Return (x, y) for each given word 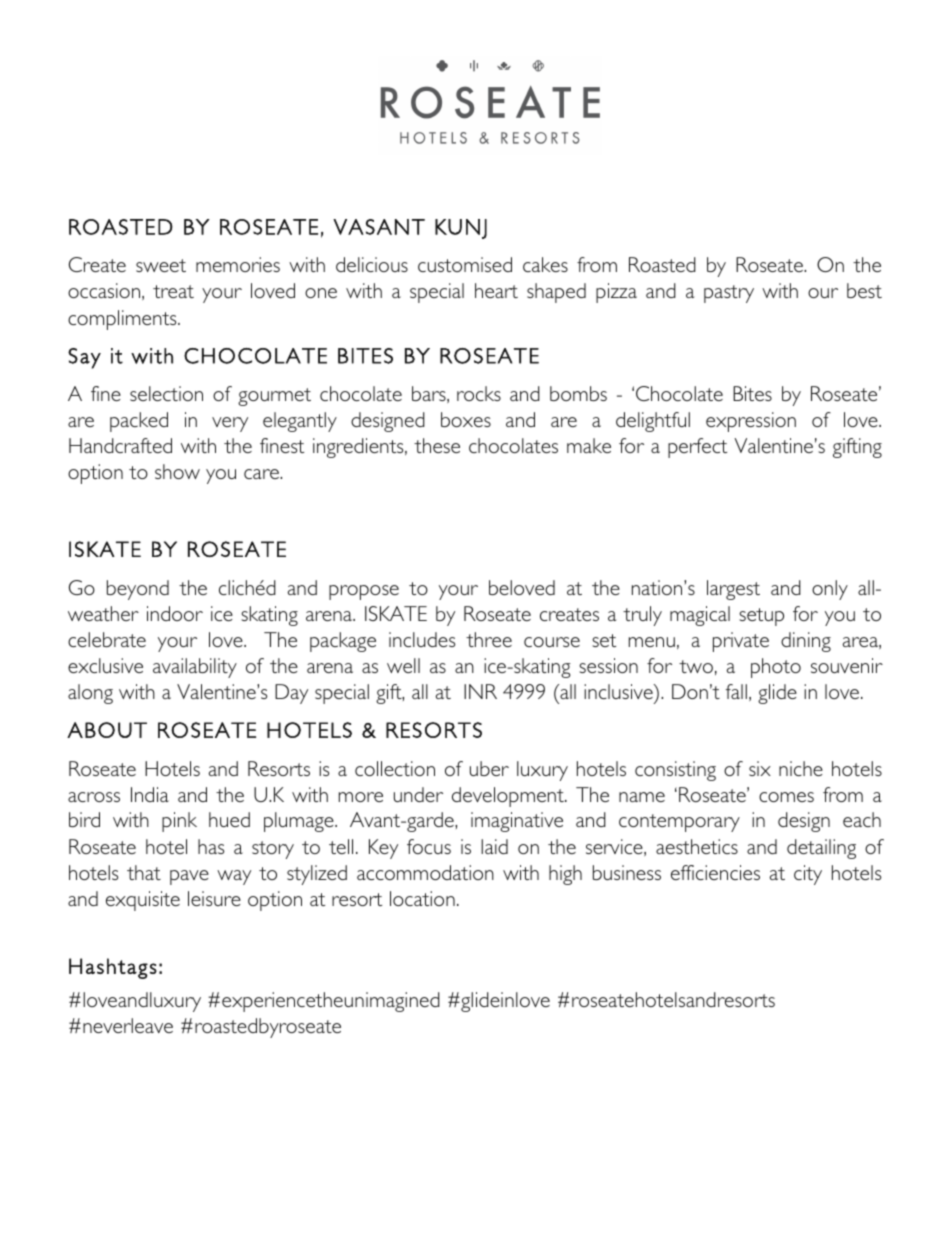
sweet (161, 265)
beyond (138, 590)
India (150, 794)
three (489, 639)
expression (751, 422)
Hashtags (113, 968)
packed (139, 422)
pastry (729, 294)
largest (733, 590)
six (760, 768)
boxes (466, 419)
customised (465, 264)
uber (489, 768)
